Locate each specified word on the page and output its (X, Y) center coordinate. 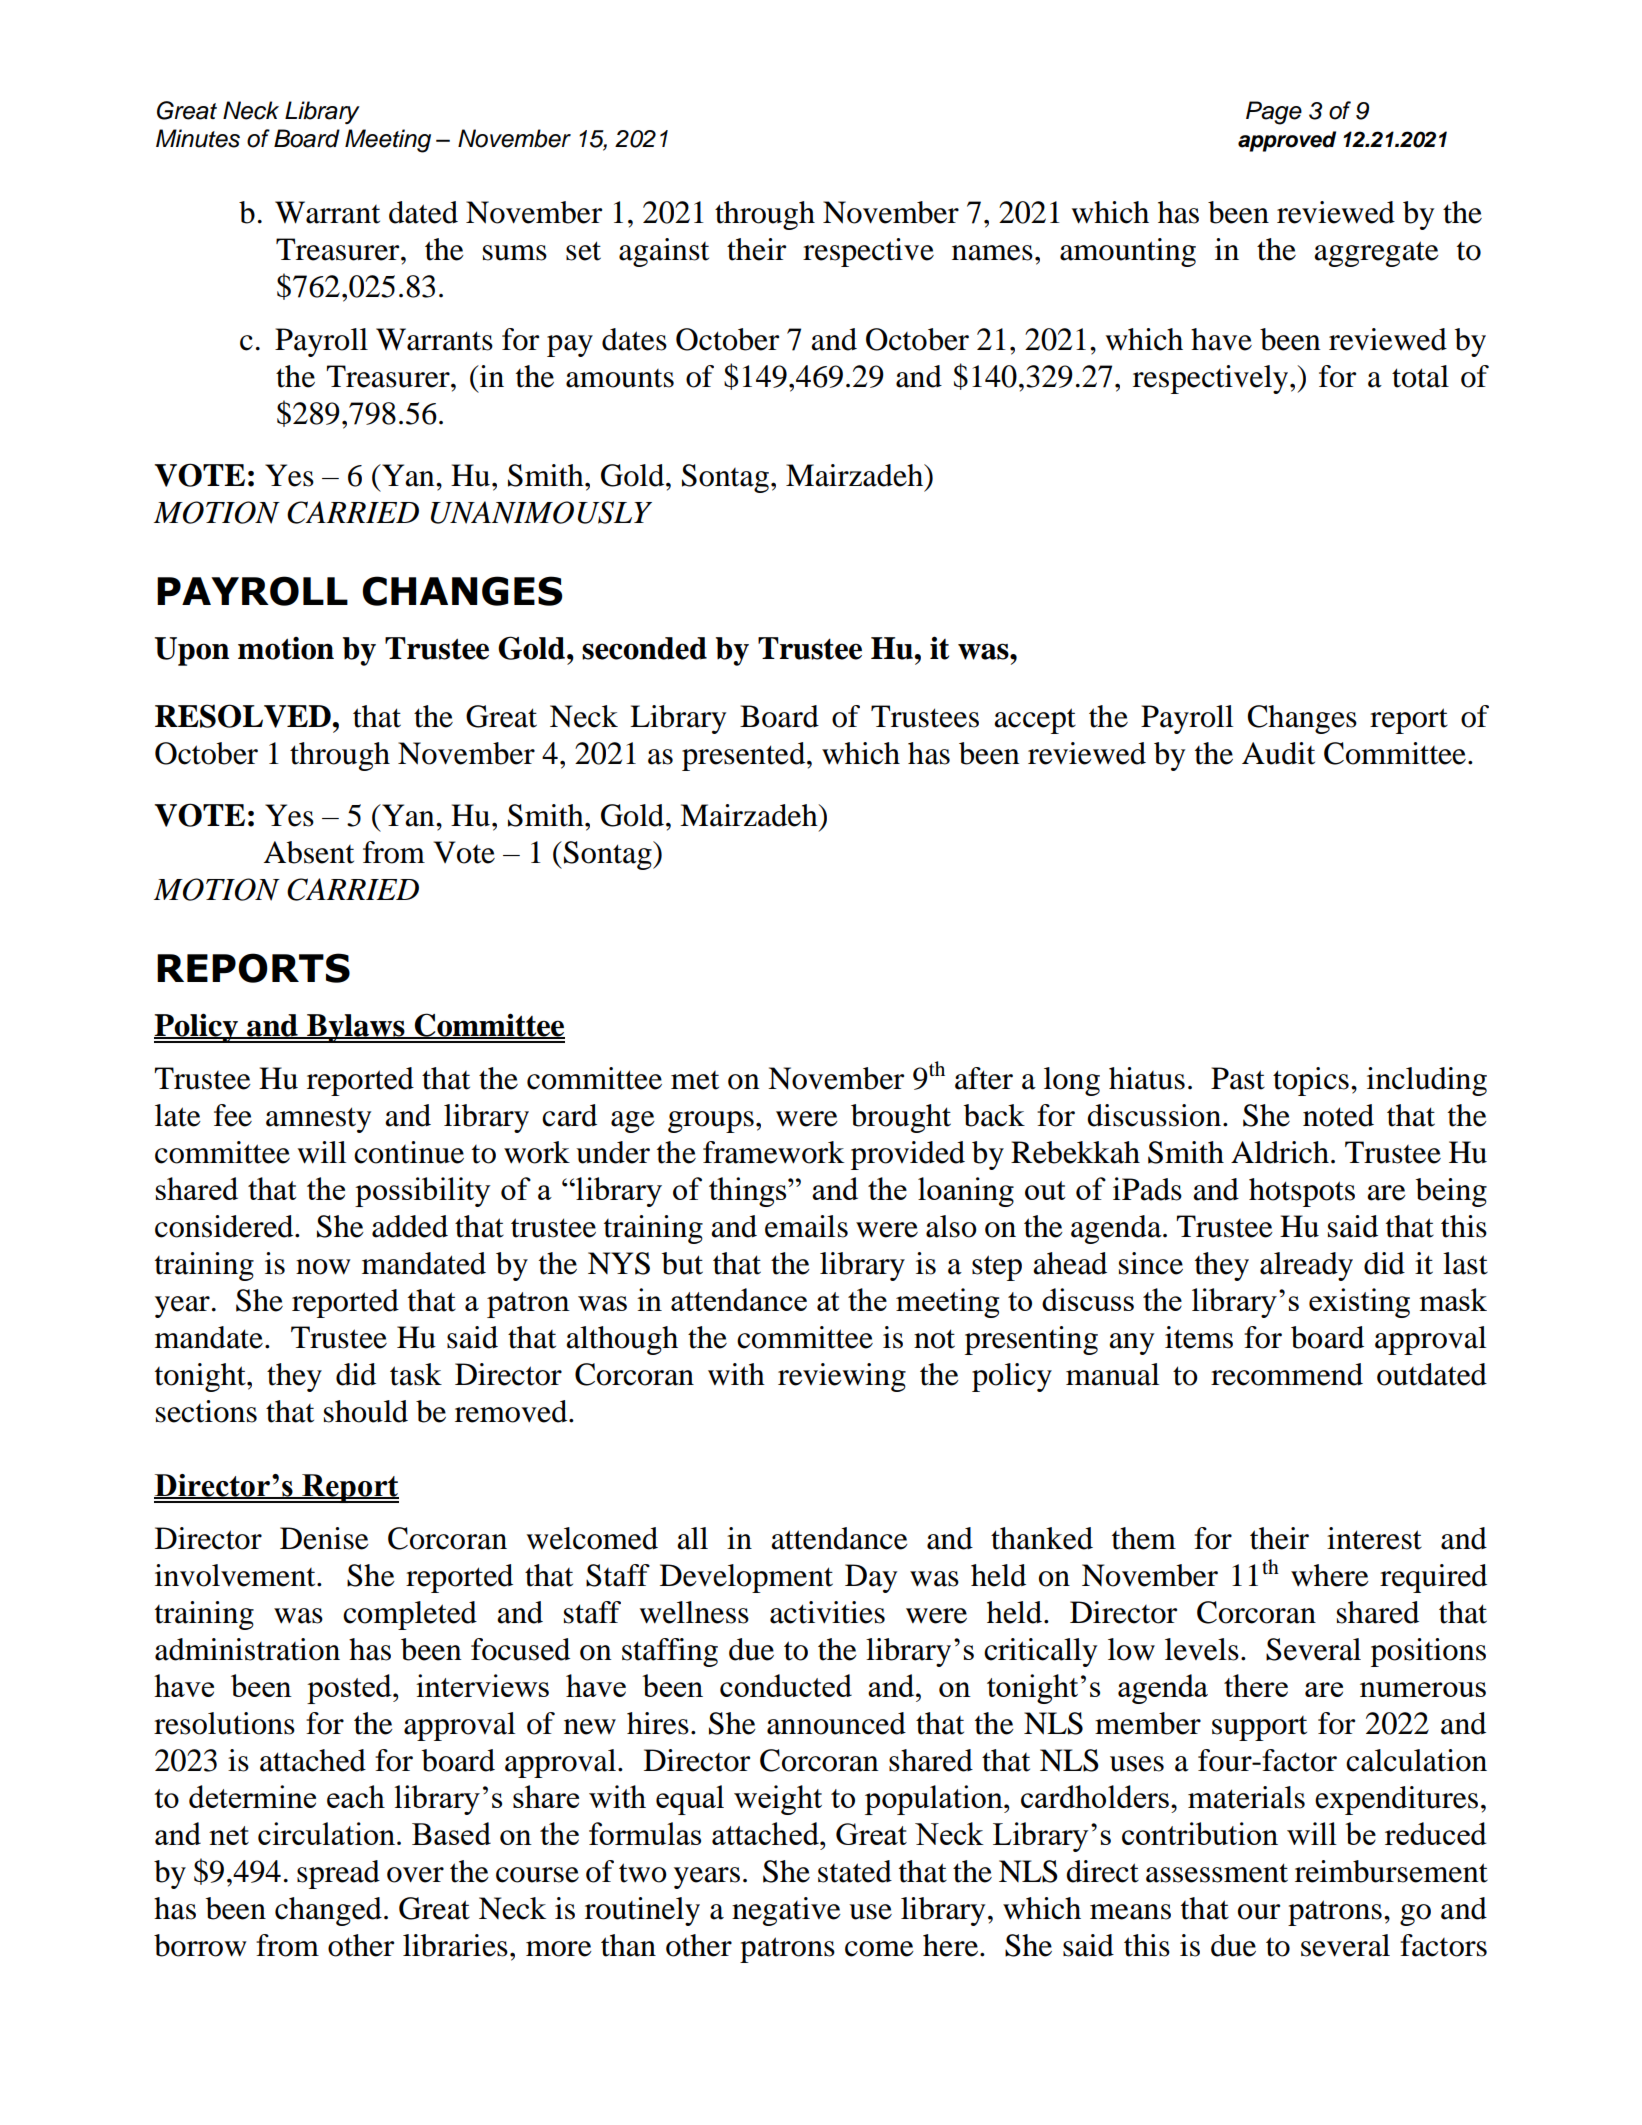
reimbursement (1391, 1871)
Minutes (198, 138)
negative (786, 1911)
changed (328, 1911)
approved (1287, 141)
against (664, 252)
